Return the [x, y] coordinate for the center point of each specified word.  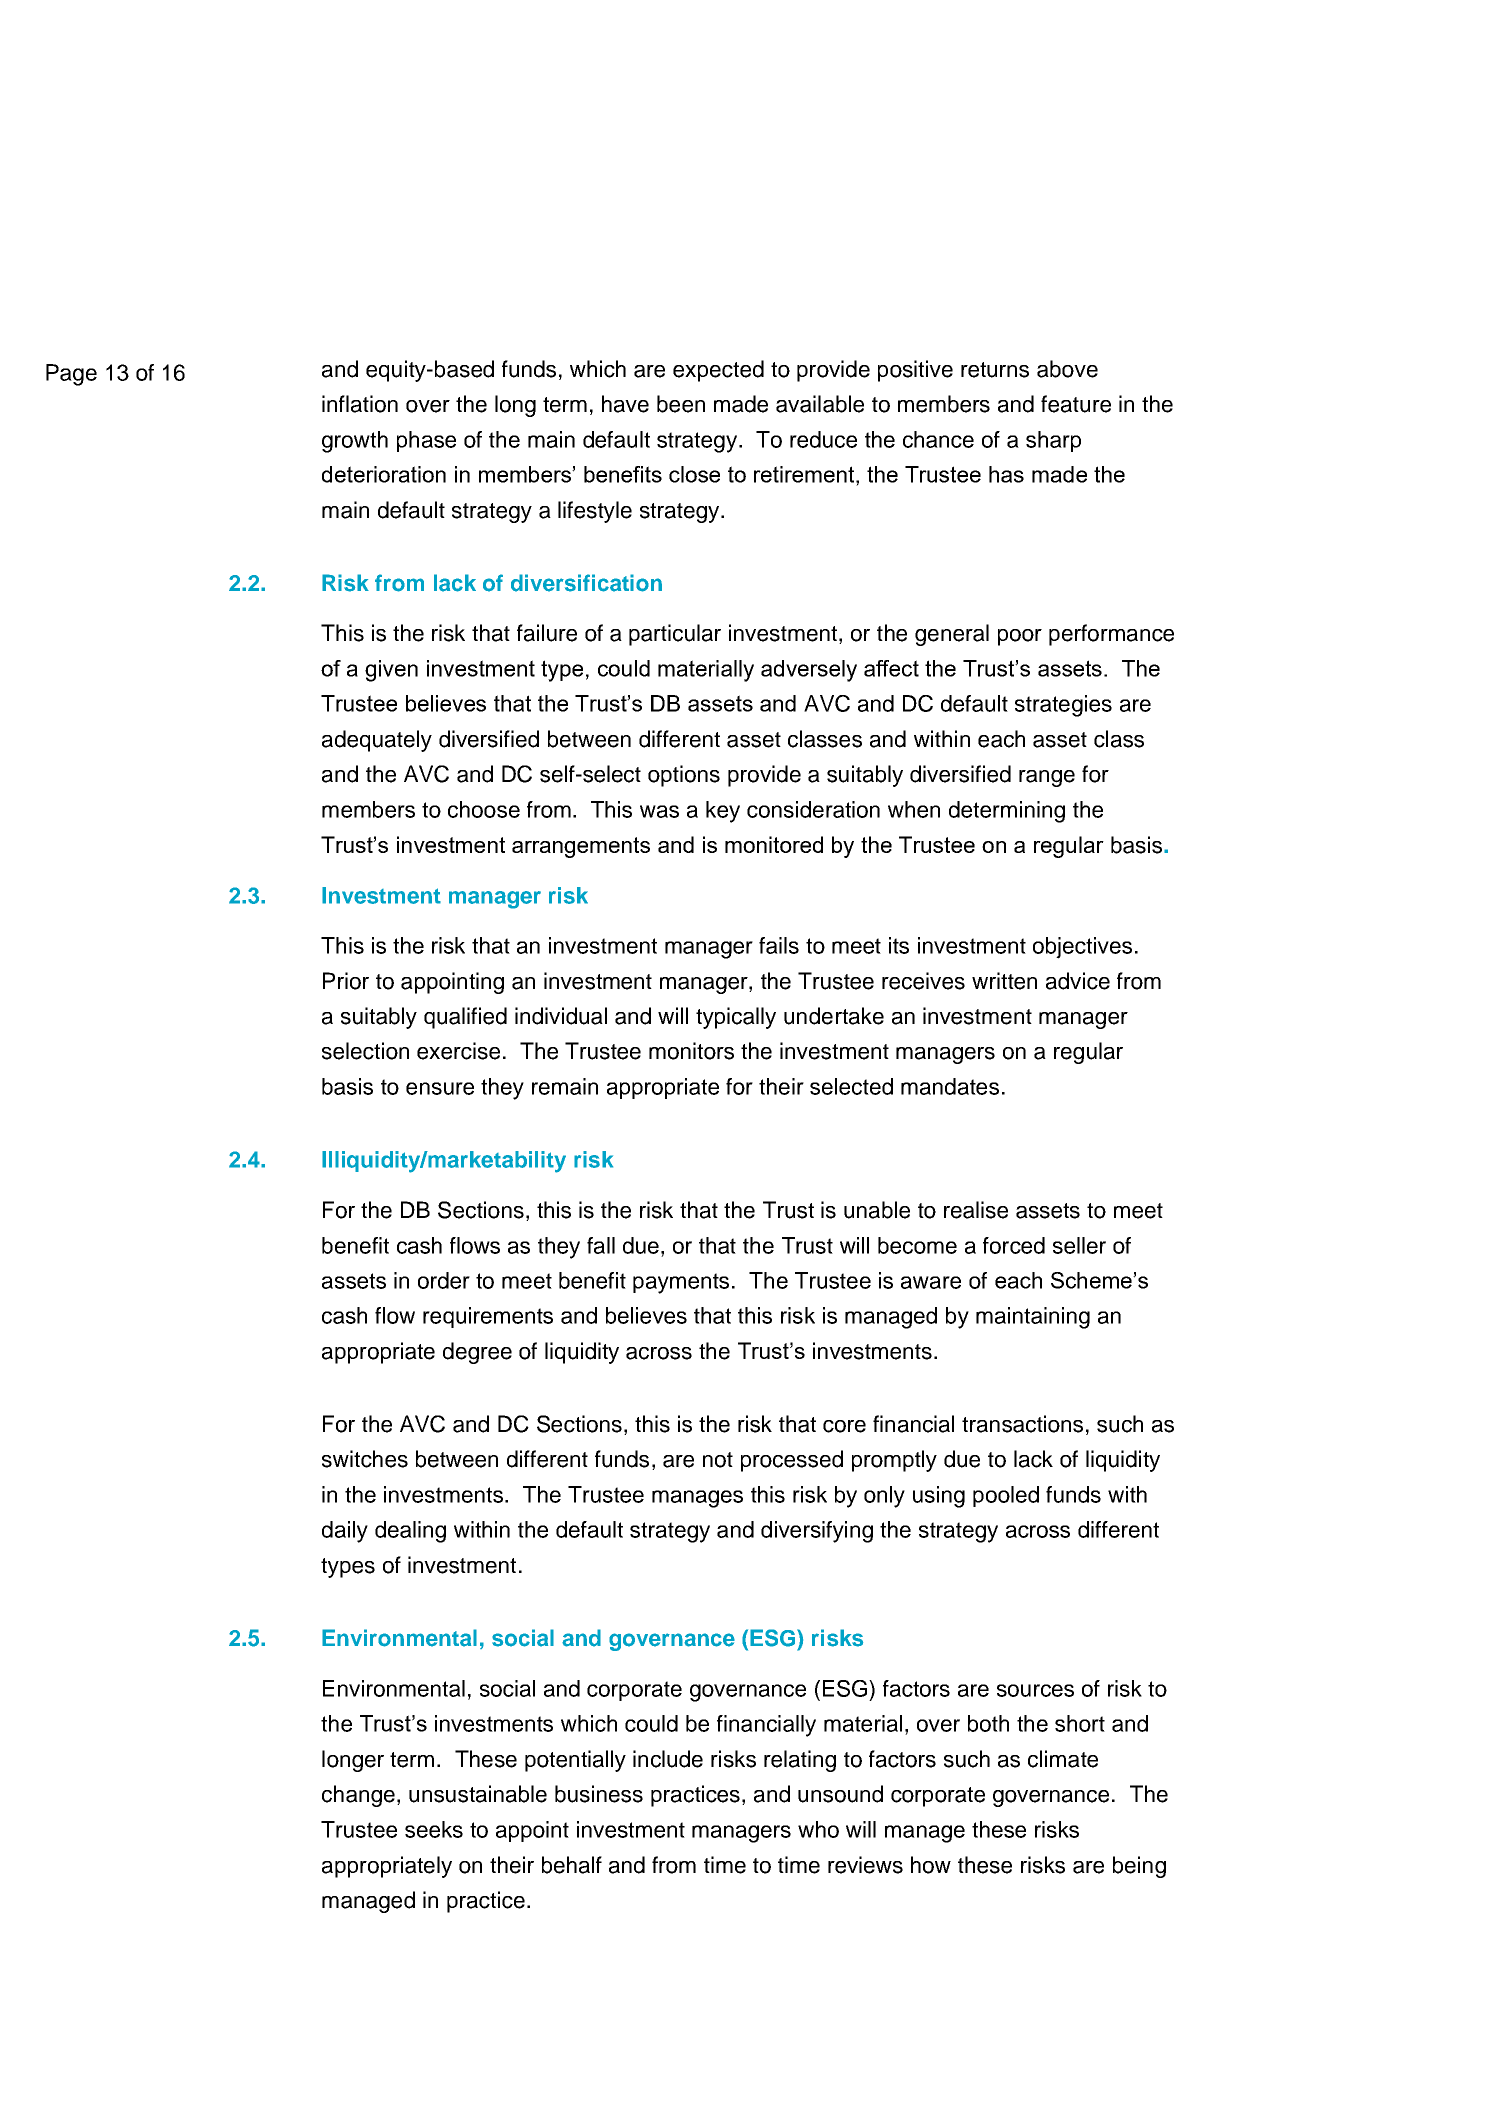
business [599, 1794]
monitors [691, 1051]
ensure [440, 1088]
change [358, 1796]
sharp [1053, 441]
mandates [950, 1086]
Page [71, 375]
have [625, 404]
